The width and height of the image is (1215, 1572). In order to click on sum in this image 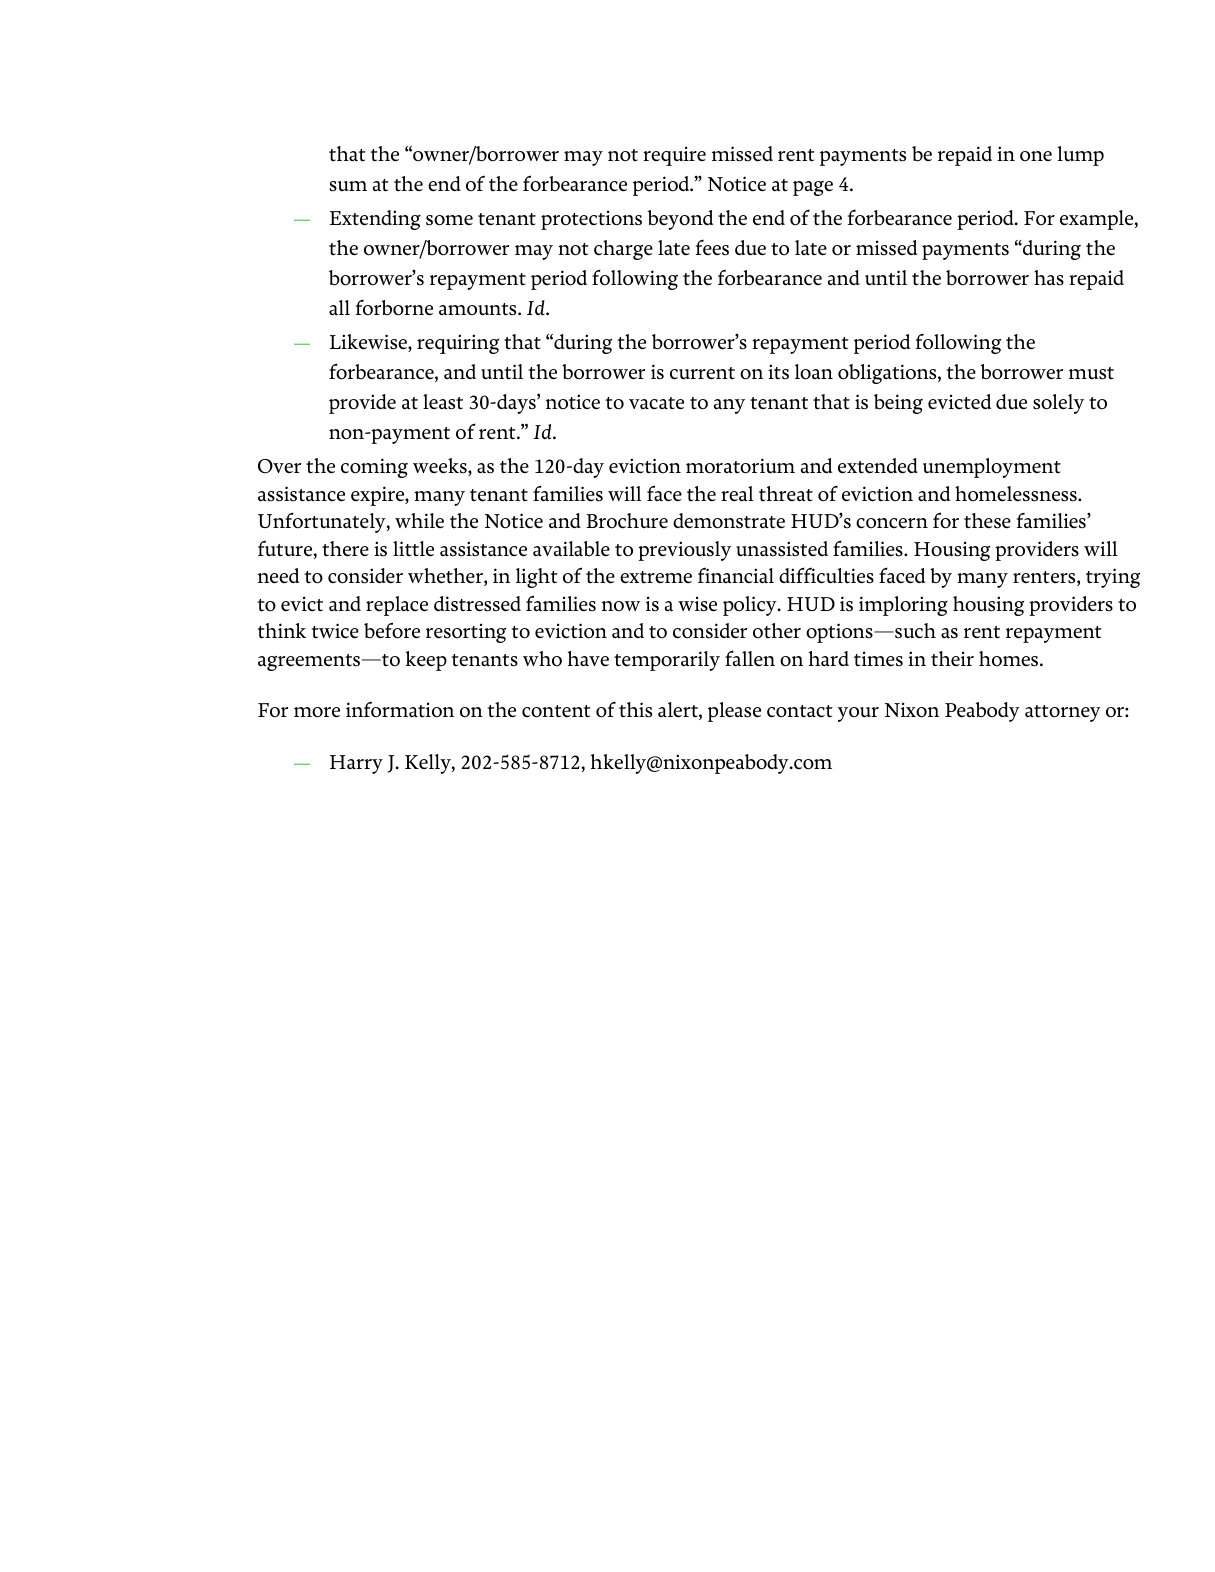, I will do `click(348, 186)`.
